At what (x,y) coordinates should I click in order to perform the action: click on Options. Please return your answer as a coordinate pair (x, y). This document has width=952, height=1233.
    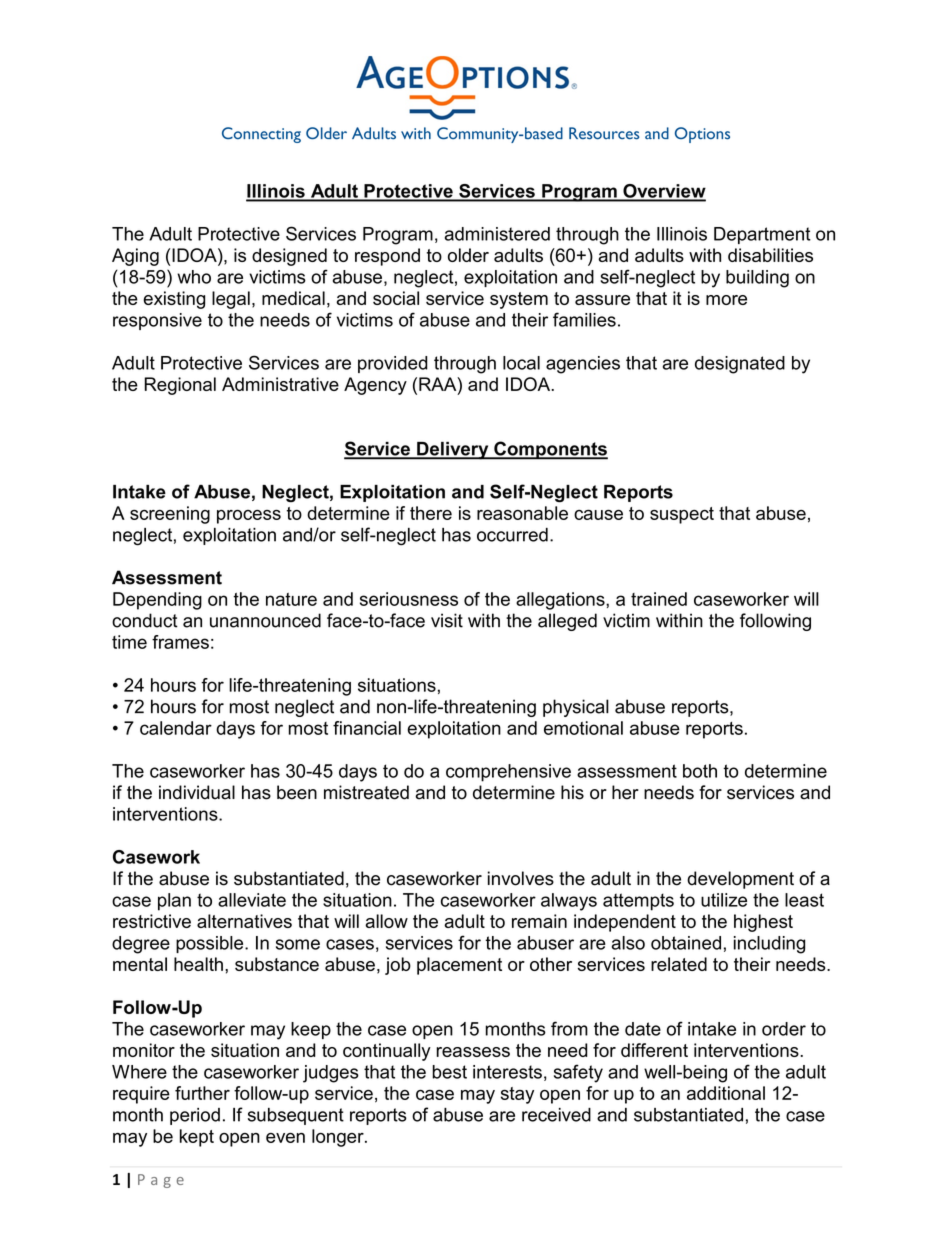
    Looking at the image, I should click on (702, 135).
